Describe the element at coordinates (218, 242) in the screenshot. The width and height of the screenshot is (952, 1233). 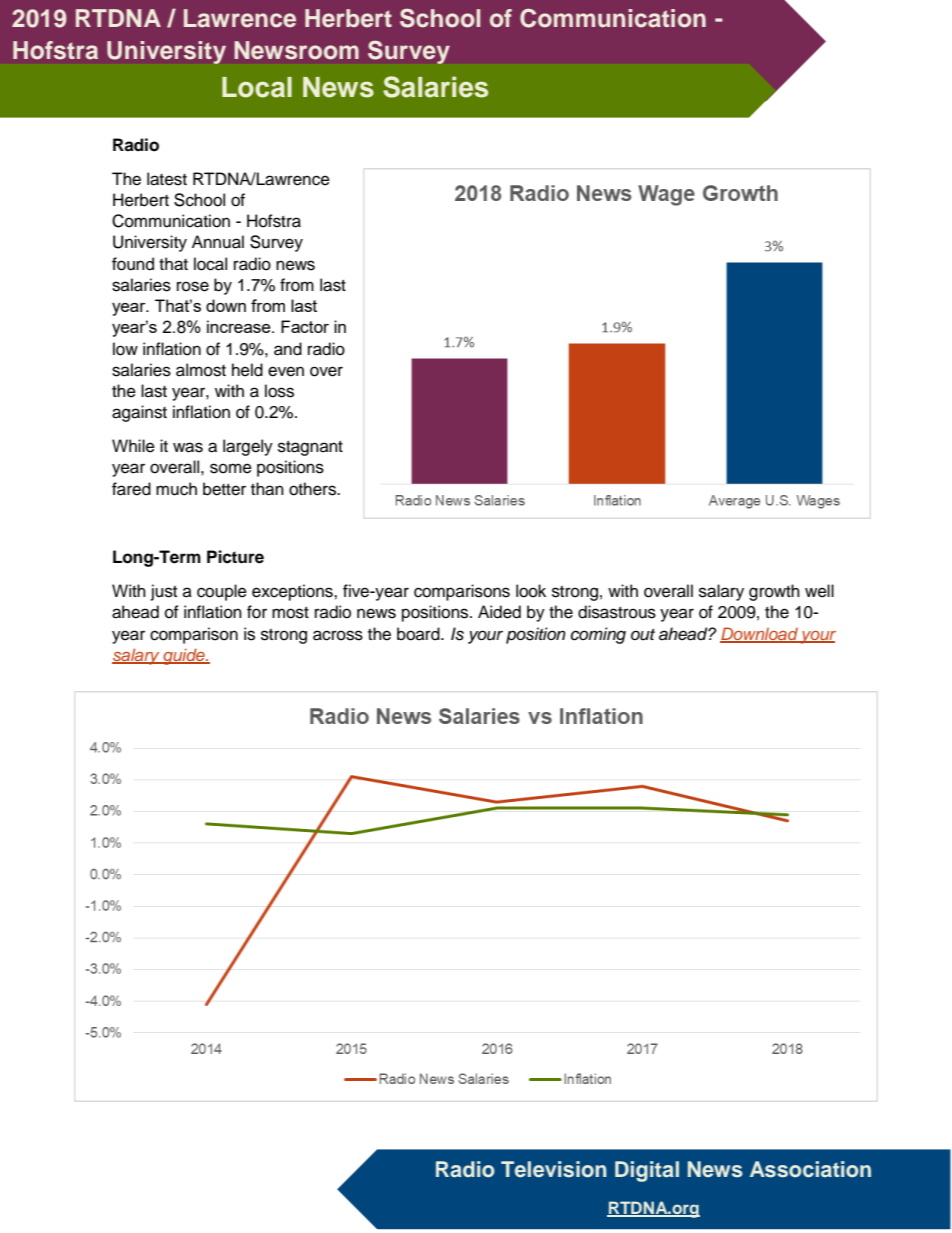
I see `Annual` at that location.
